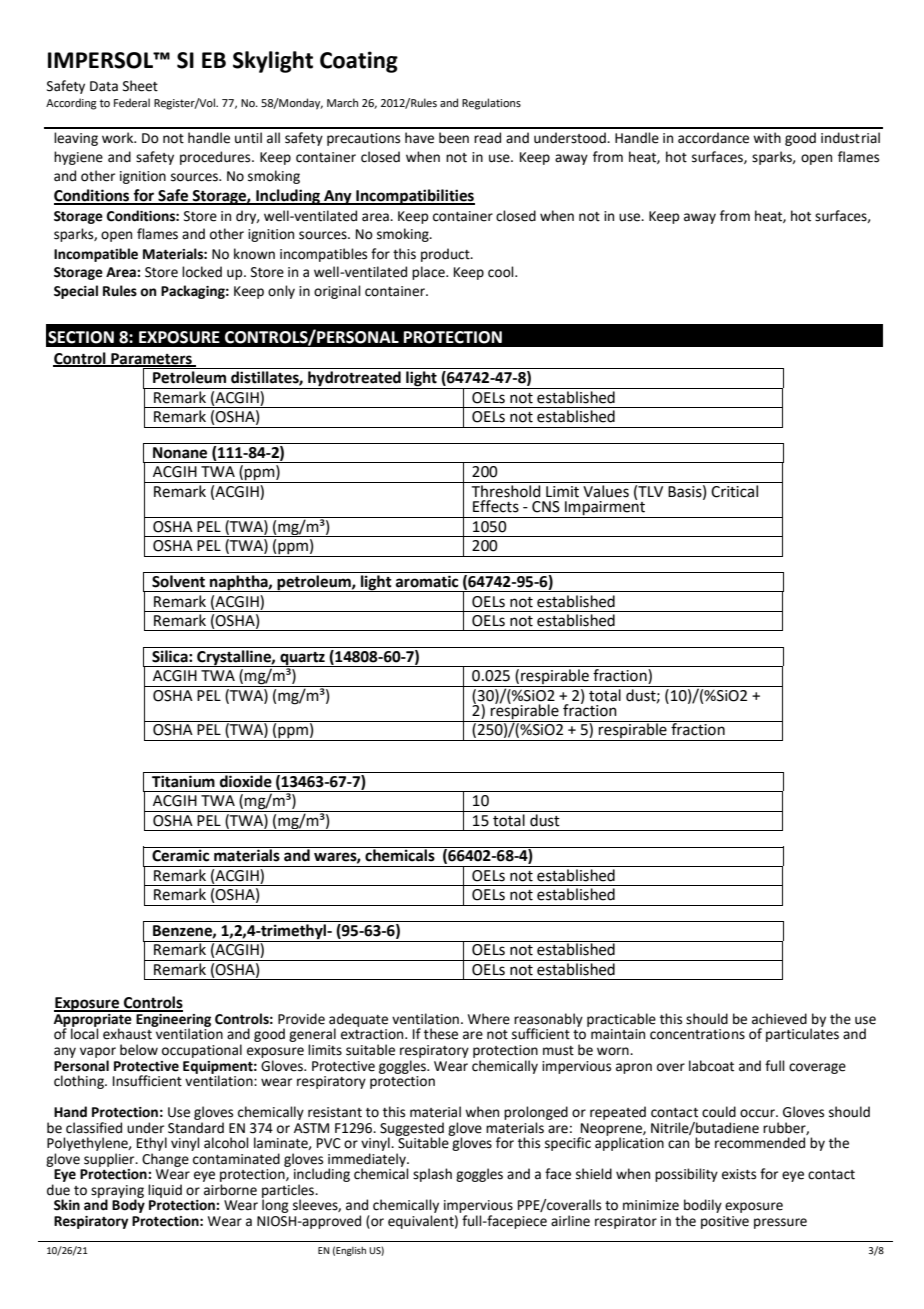 This document has width=924, height=1309. I want to click on splash, so click(432, 1175).
